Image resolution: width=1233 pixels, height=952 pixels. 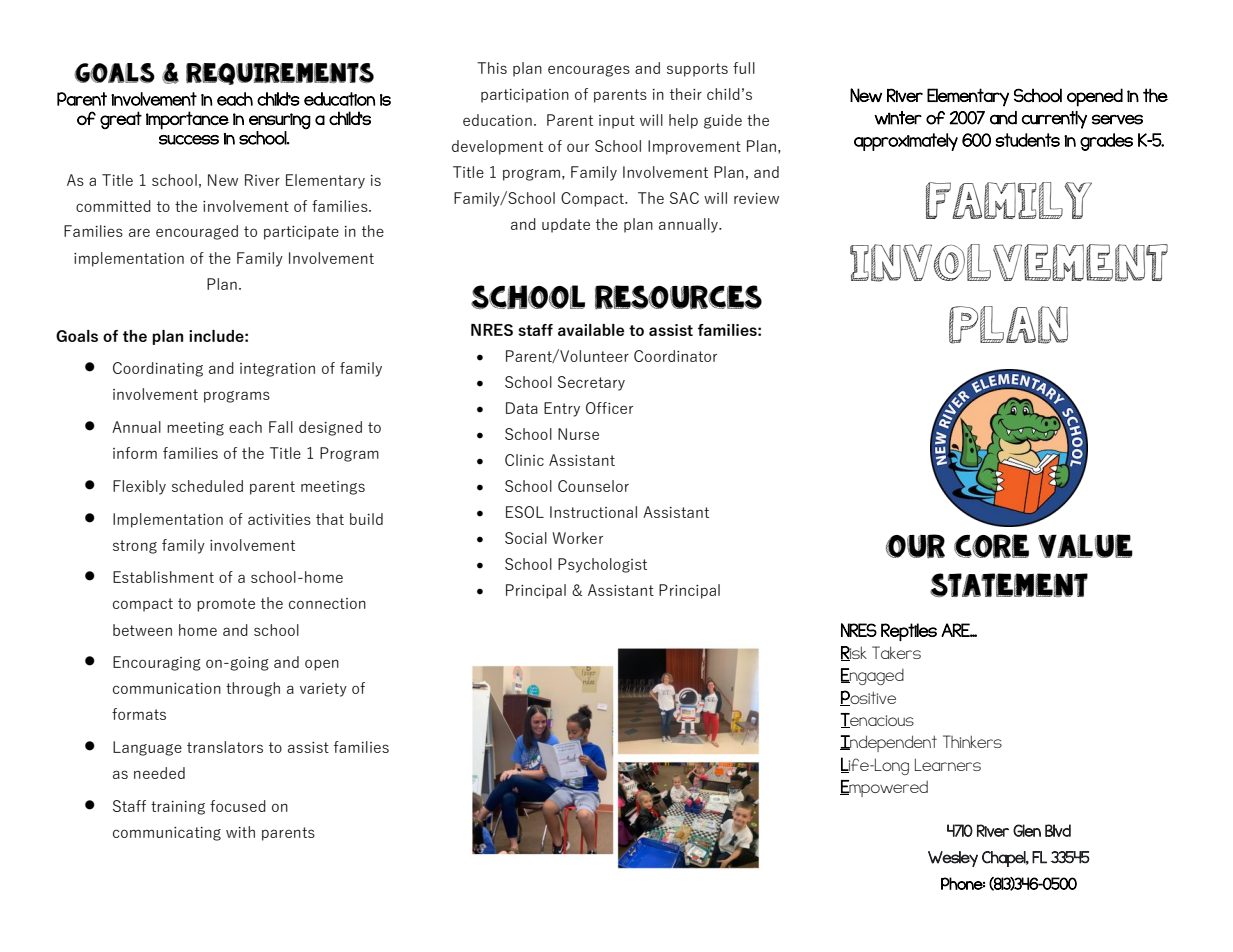 I want to click on Reptiles, so click(x=909, y=632).
